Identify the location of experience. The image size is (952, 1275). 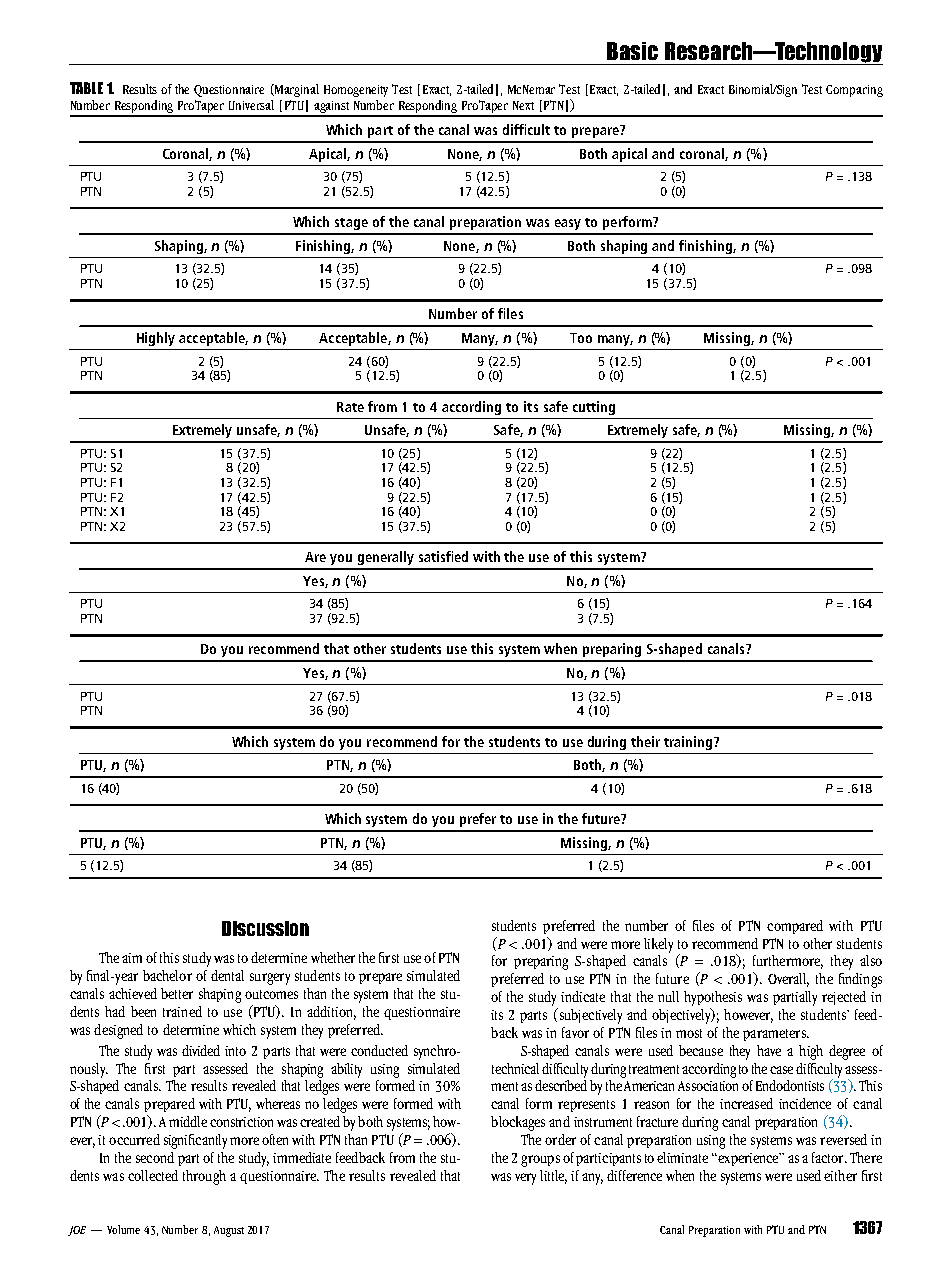
(748, 1159).
